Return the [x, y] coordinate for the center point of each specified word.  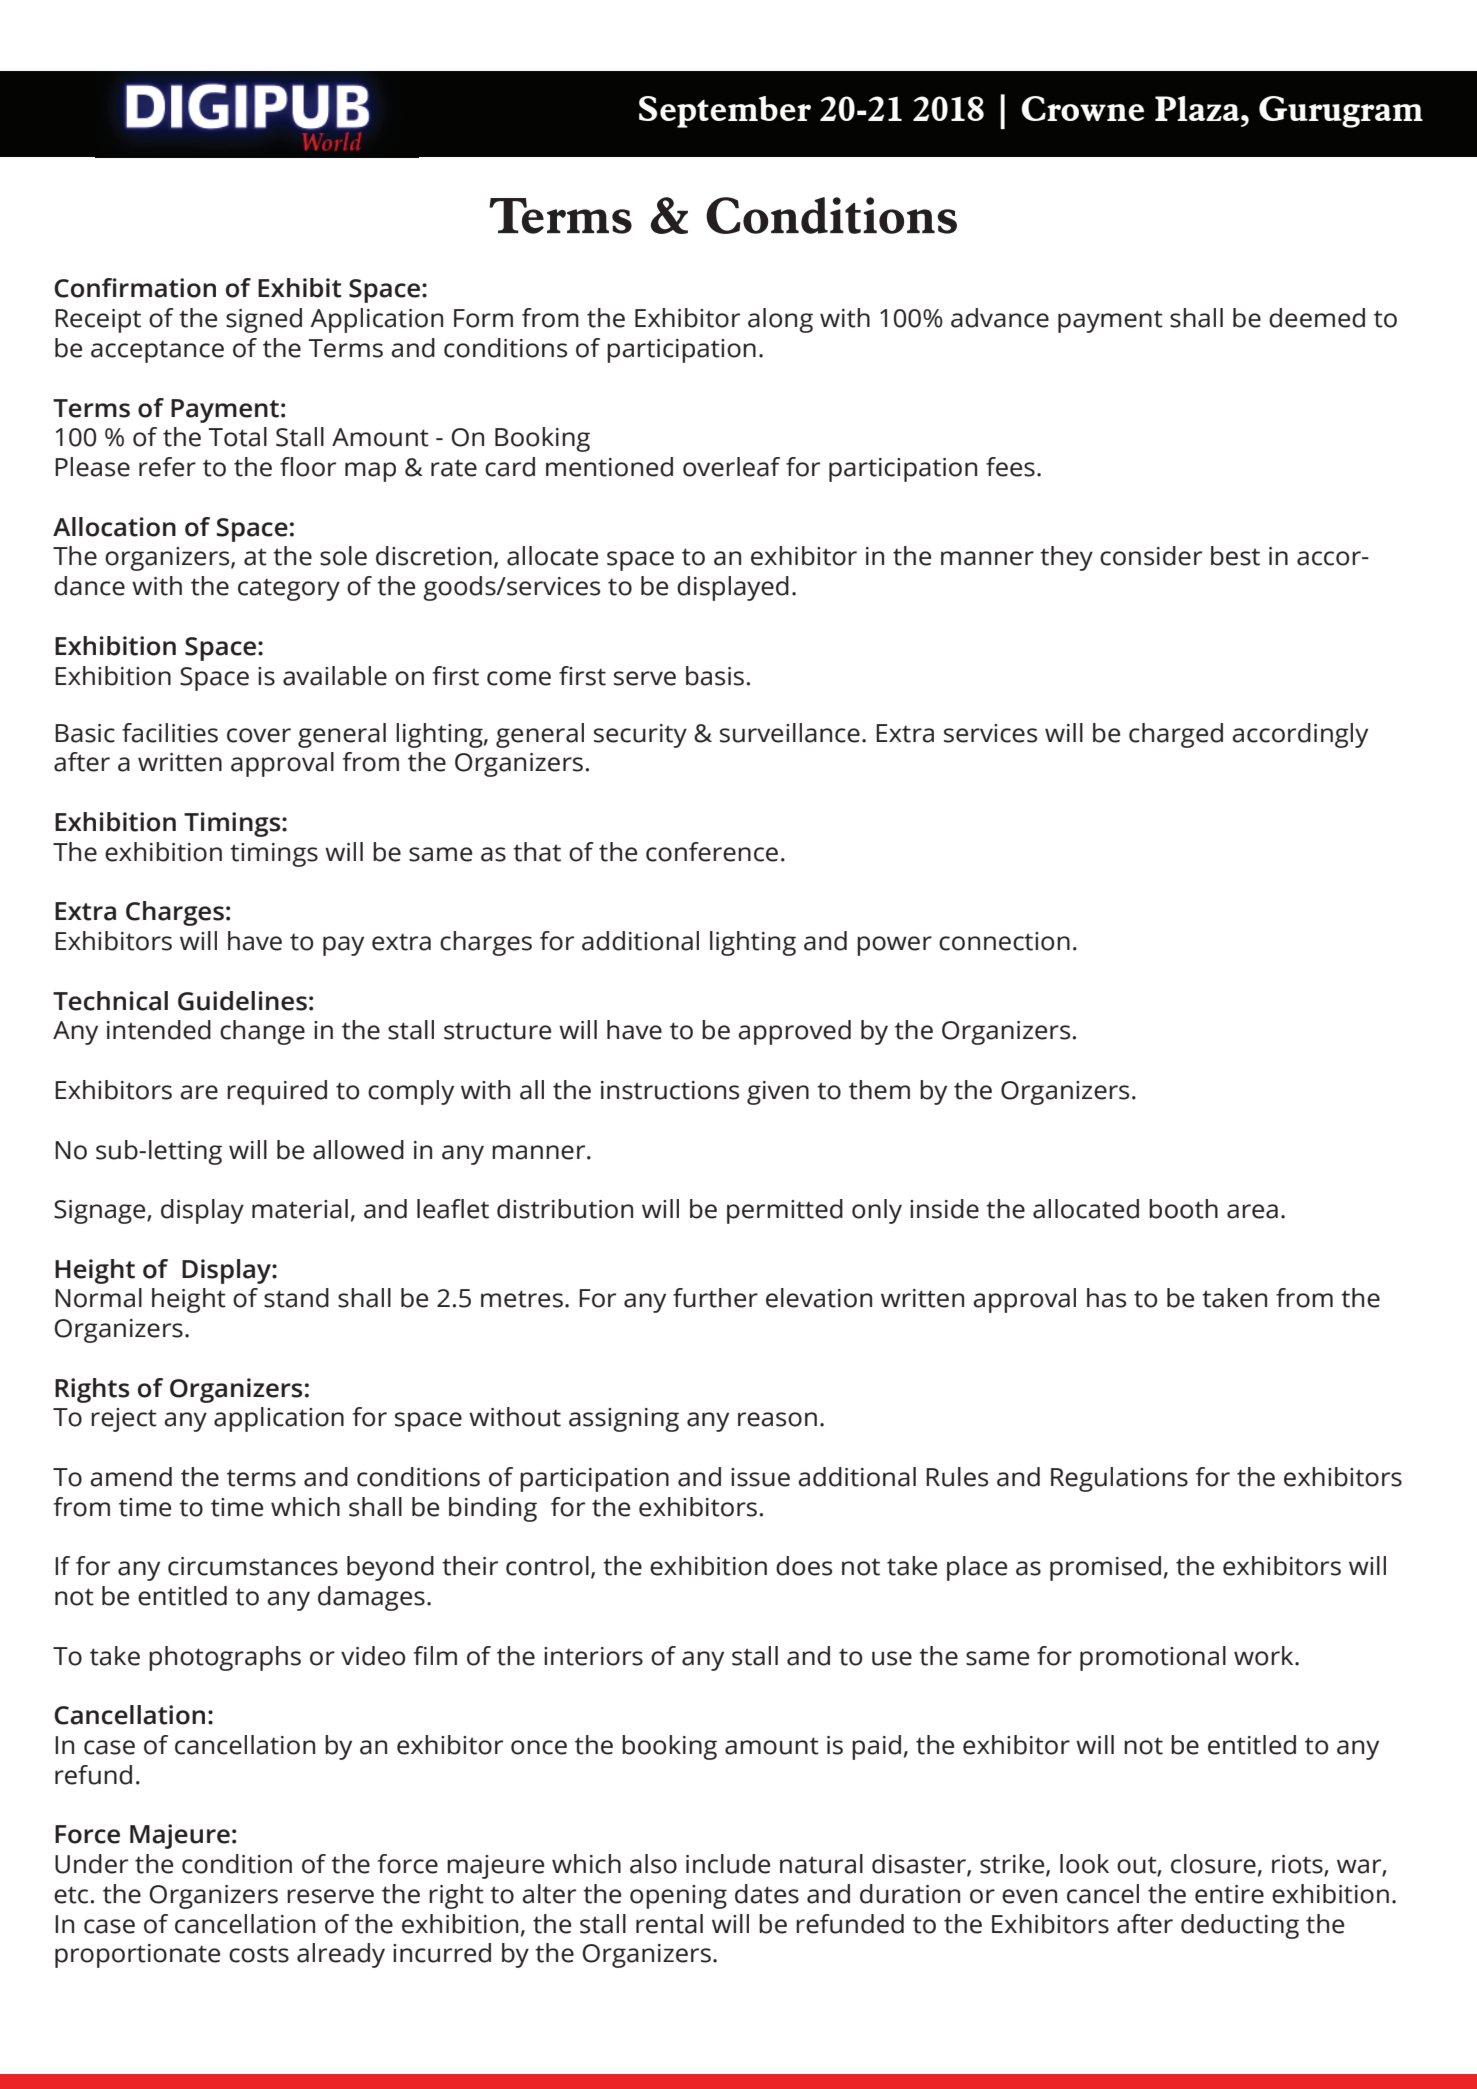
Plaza [1198, 108]
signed [264, 320]
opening [678, 1897]
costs [259, 1954]
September [725, 112]
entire [1229, 1894]
